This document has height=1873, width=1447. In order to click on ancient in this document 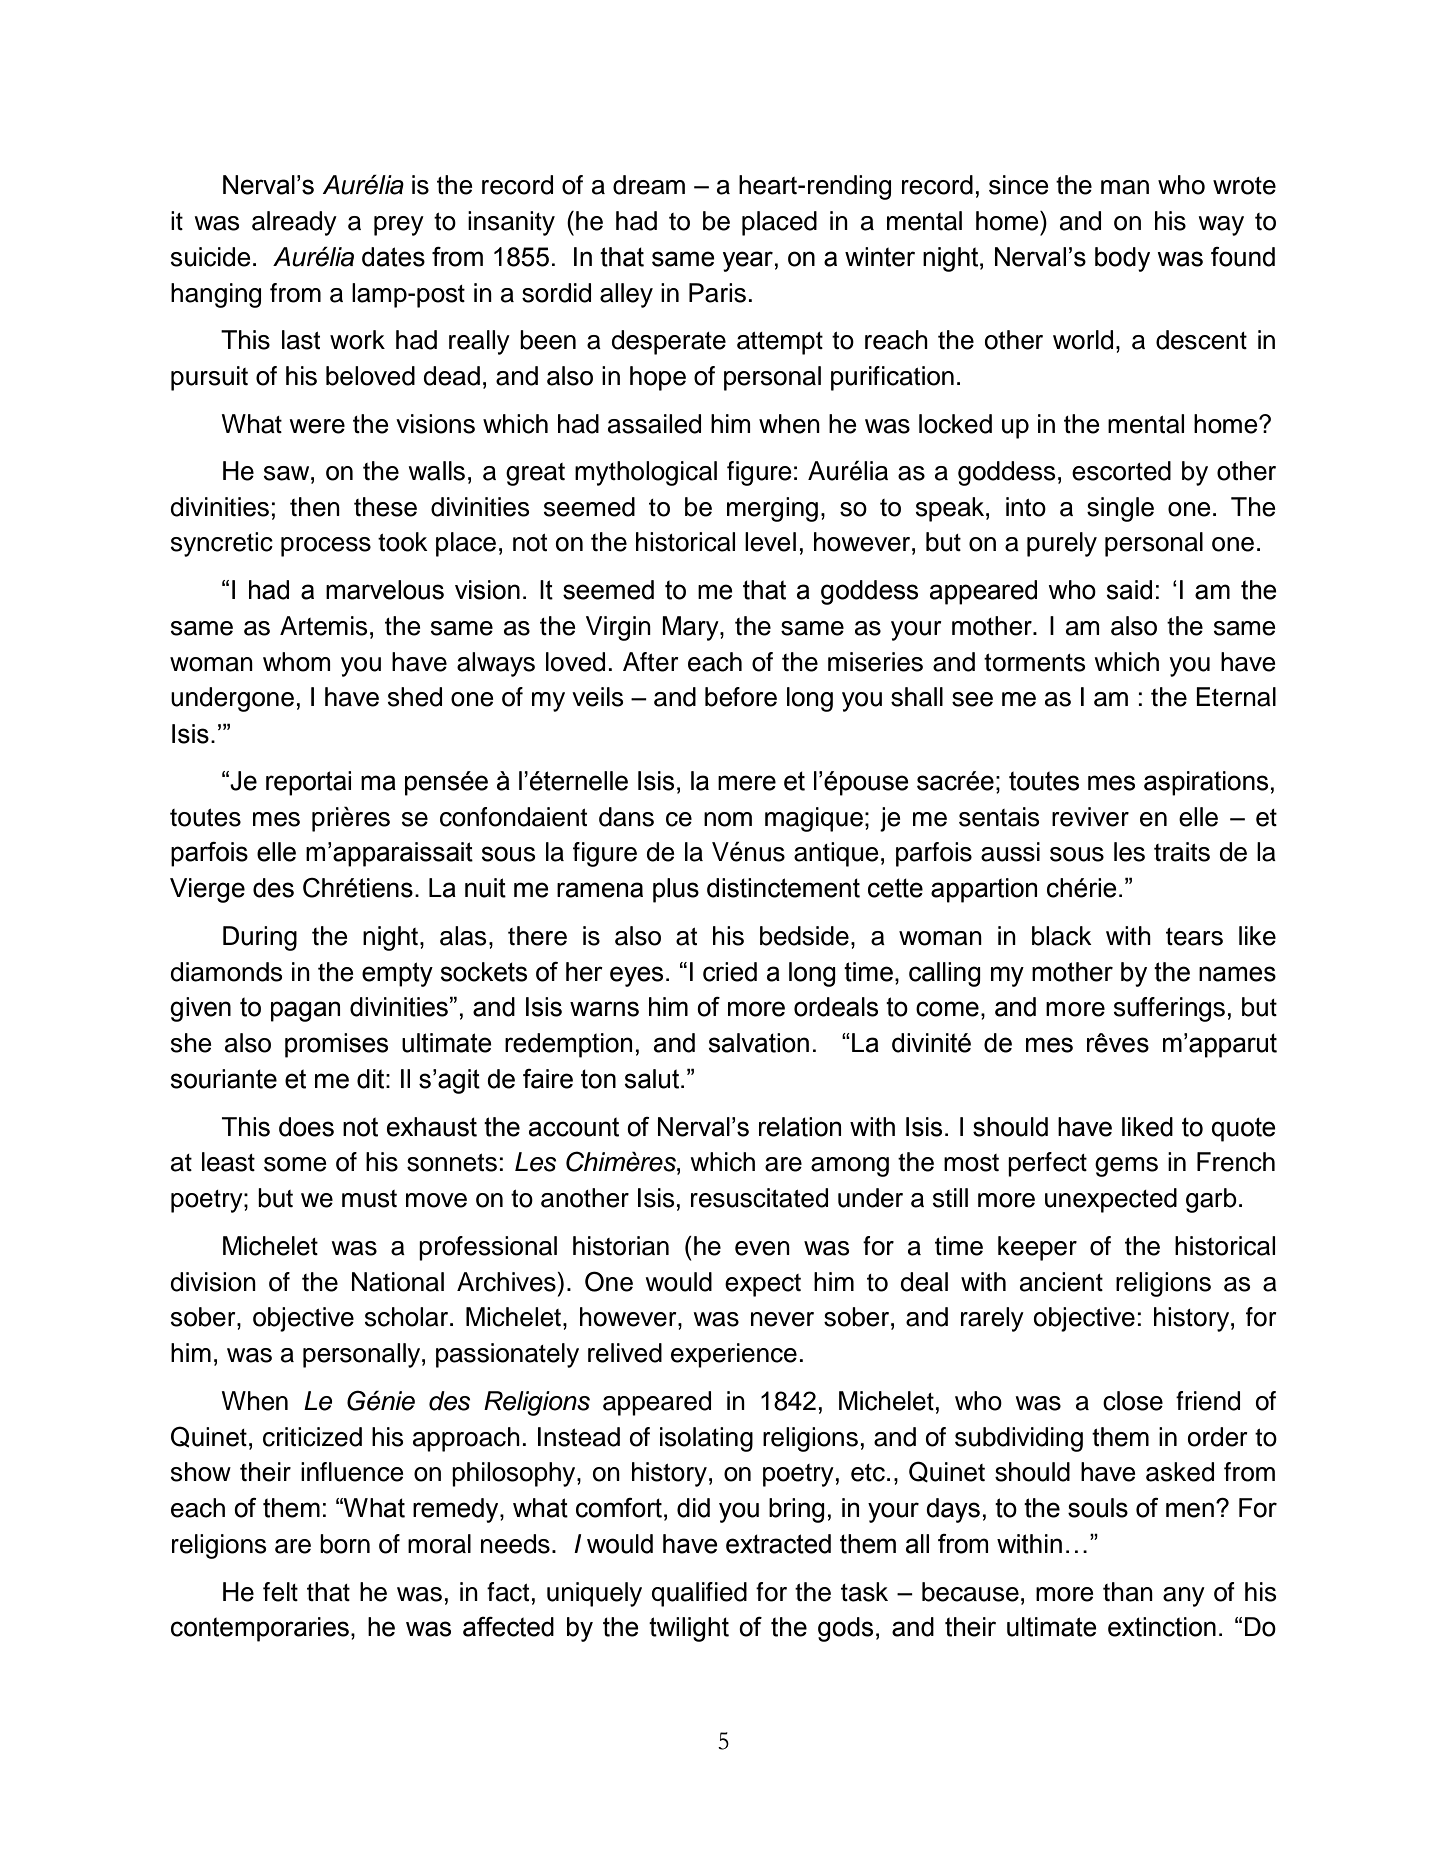, I will do `click(1061, 1282)`.
